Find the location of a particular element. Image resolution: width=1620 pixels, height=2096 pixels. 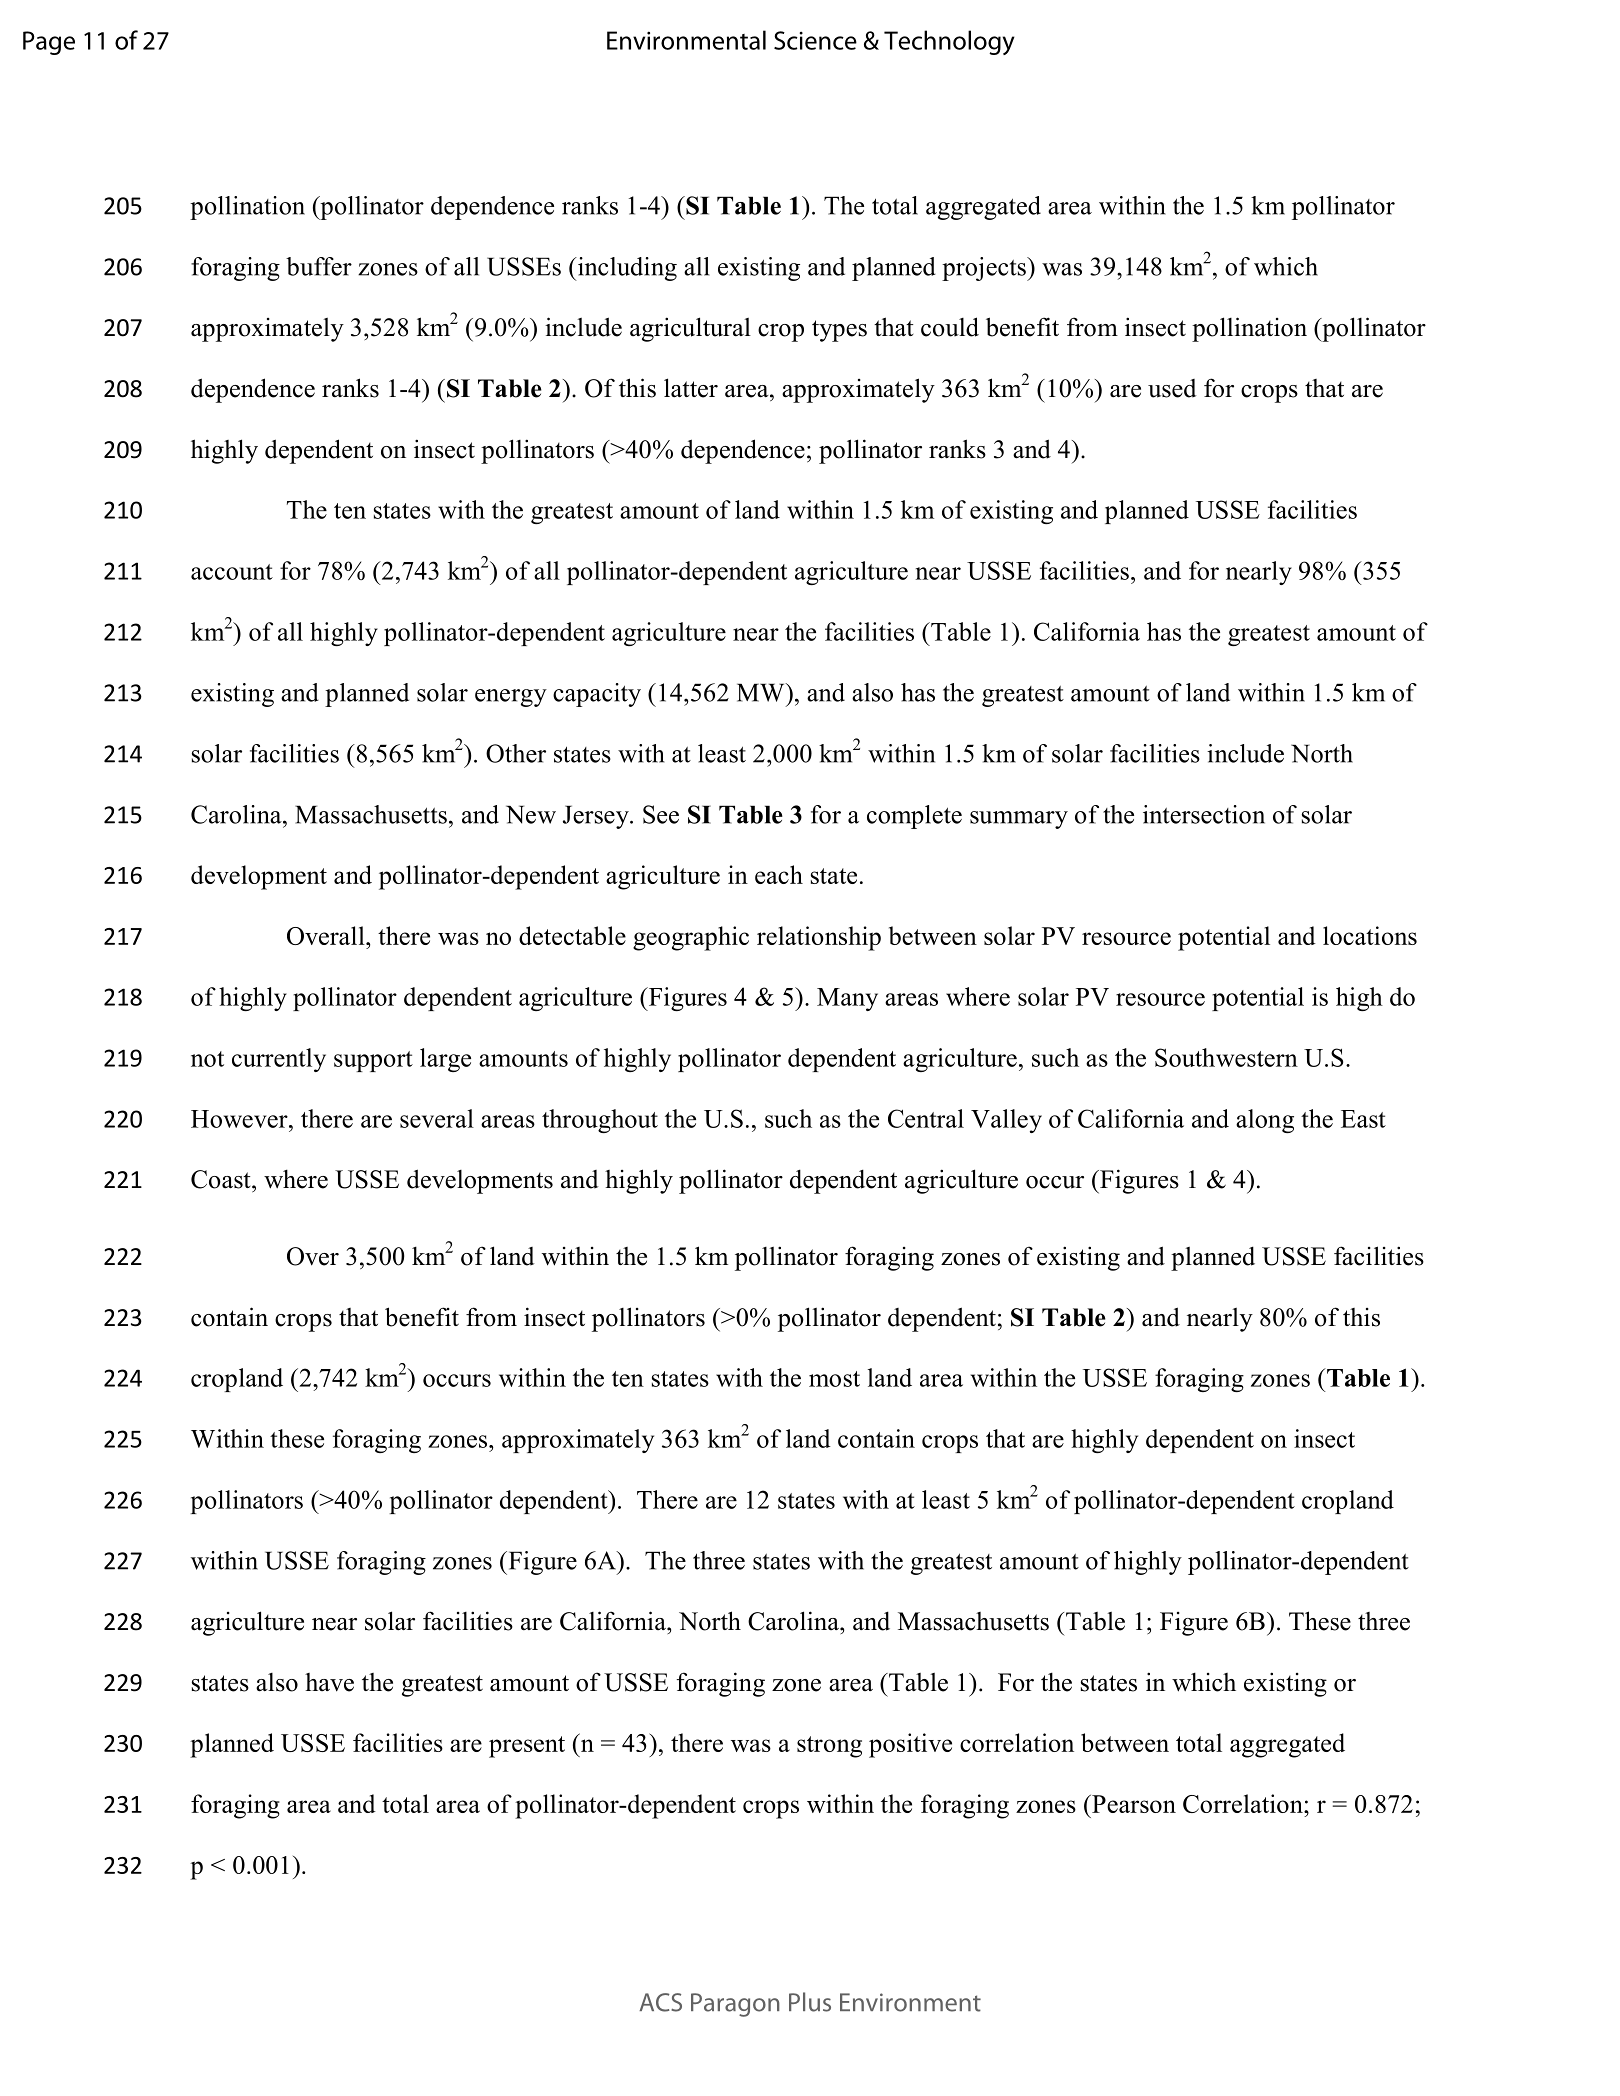

geographic is located at coordinates (691, 938).
